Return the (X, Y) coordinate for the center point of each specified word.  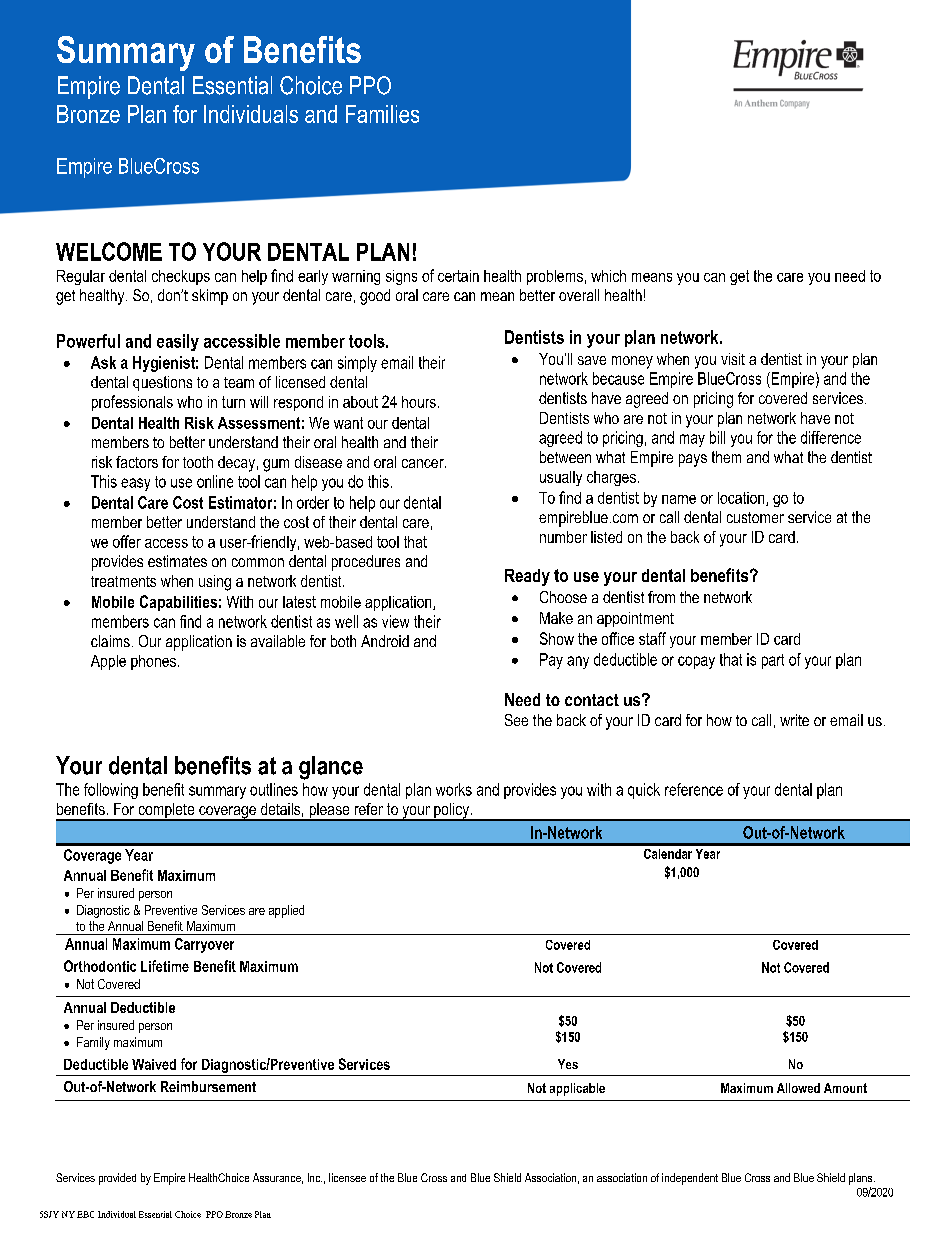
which (608, 276)
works (454, 789)
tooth (198, 462)
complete (166, 812)
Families (382, 114)
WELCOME (109, 251)
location (742, 499)
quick (644, 791)
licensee (347, 1177)
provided (117, 1179)
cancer (424, 463)
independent (690, 1179)
